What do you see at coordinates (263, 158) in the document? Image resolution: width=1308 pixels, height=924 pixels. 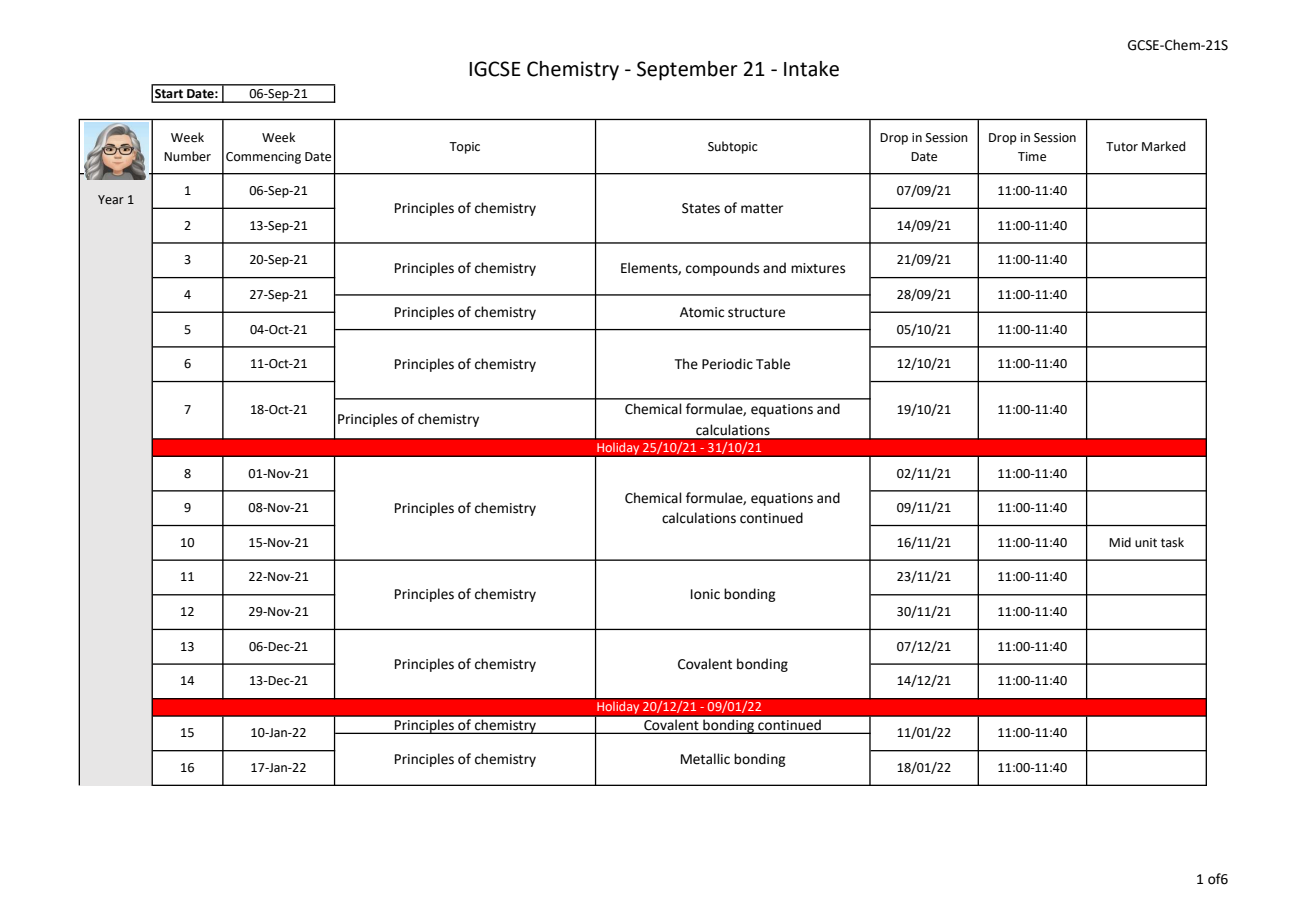 I see `Commencing` at bounding box center [263, 158].
